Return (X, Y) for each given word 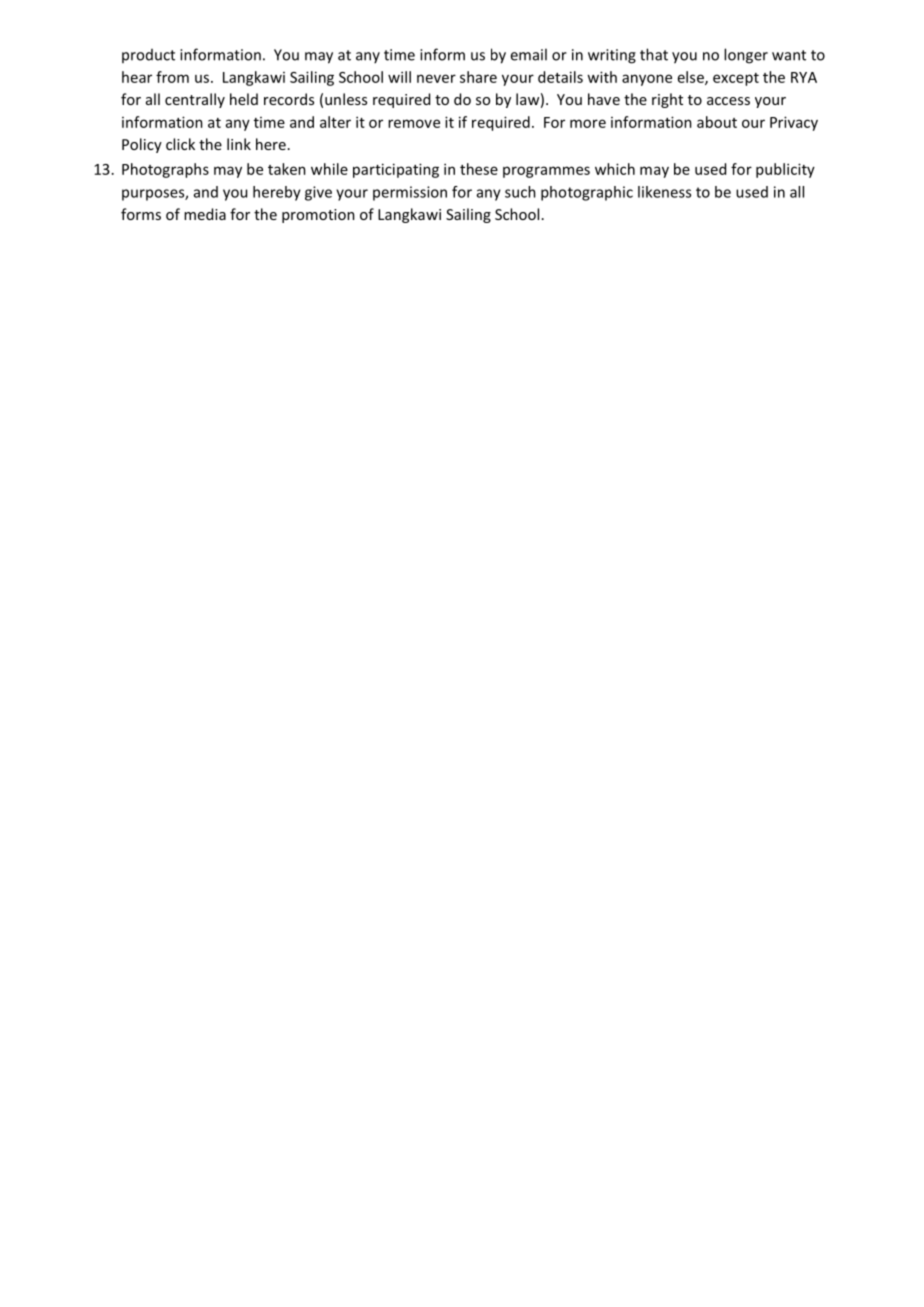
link (239, 144)
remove (414, 123)
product (148, 56)
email (528, 54)
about (717, 122)
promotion (318, 216)
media (205, 214)
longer (746, 56)
